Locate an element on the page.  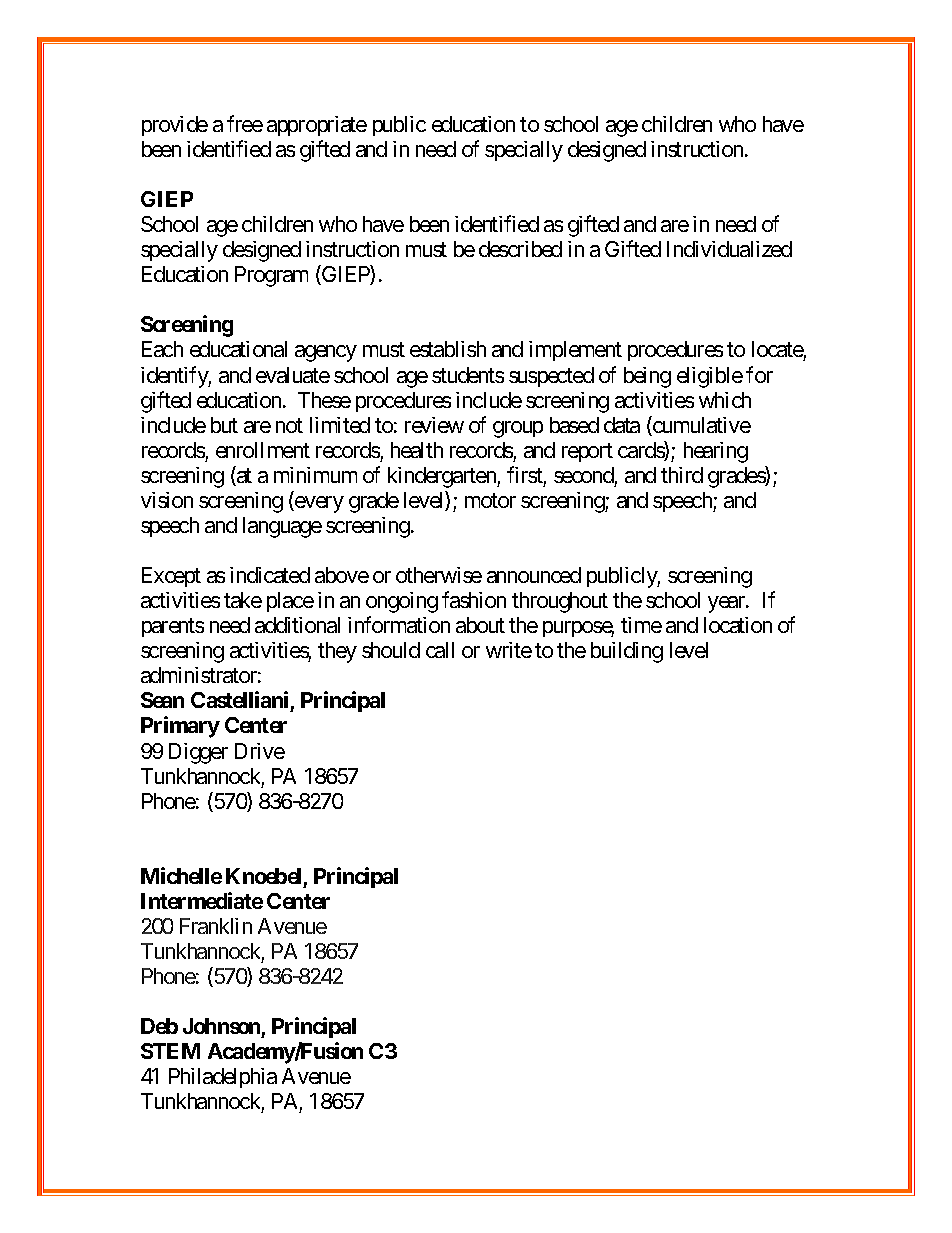
time is located at coordinates (641, 625).
